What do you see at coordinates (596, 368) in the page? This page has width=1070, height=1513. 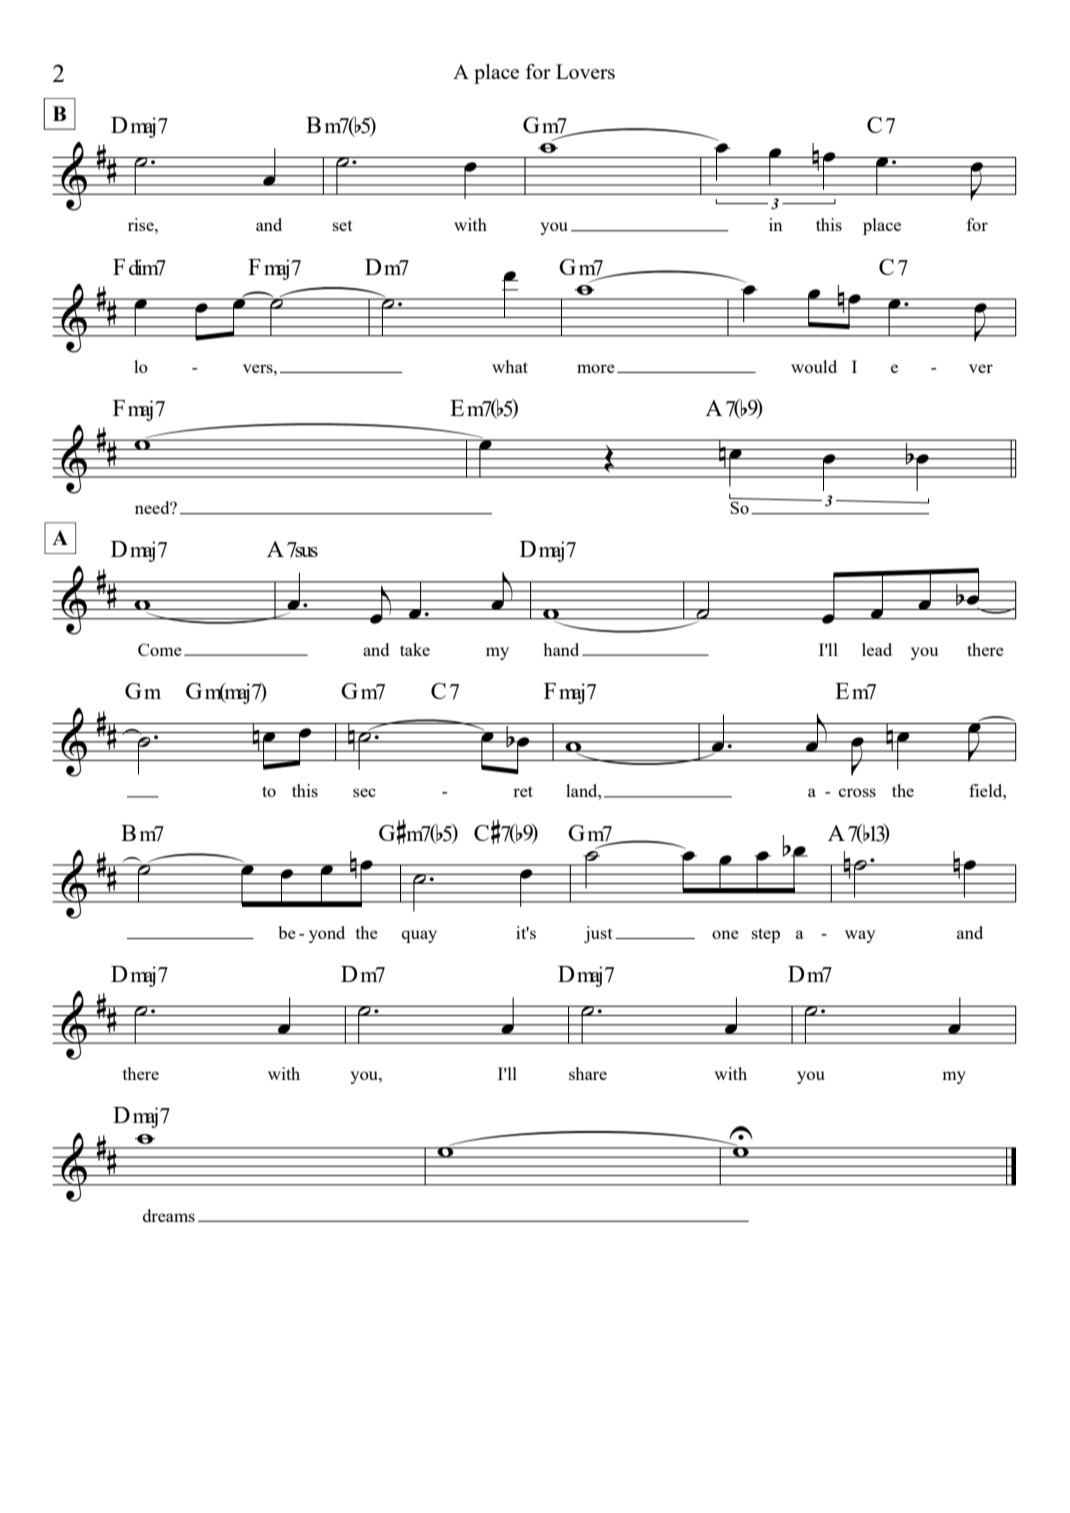 I see `more` at bounding box center [596, 368].
